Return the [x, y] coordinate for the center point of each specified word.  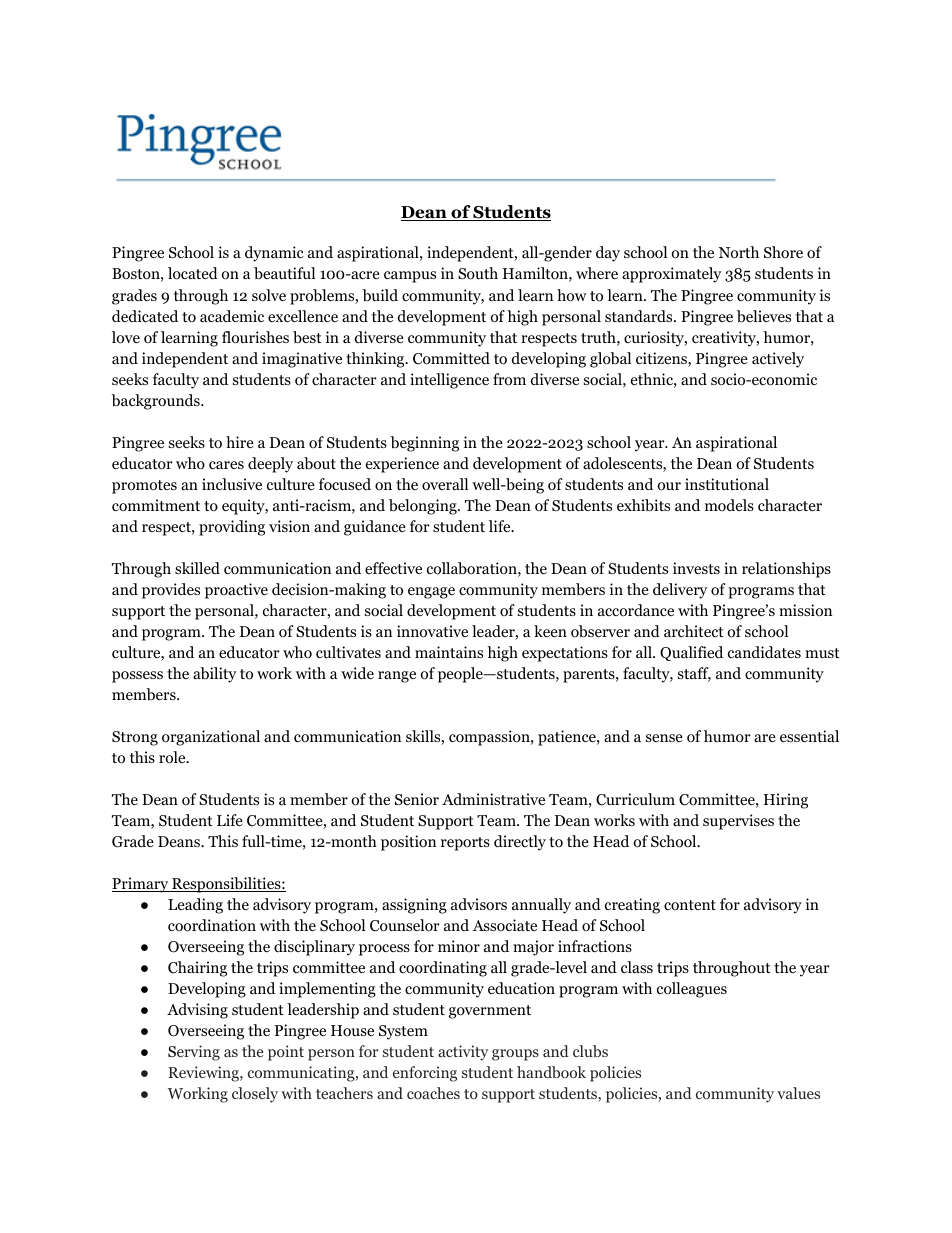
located [193, 273]
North [739, 252]
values [798, 1093]
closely [255, 1095]
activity [463, 1053]
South [478, 273]
